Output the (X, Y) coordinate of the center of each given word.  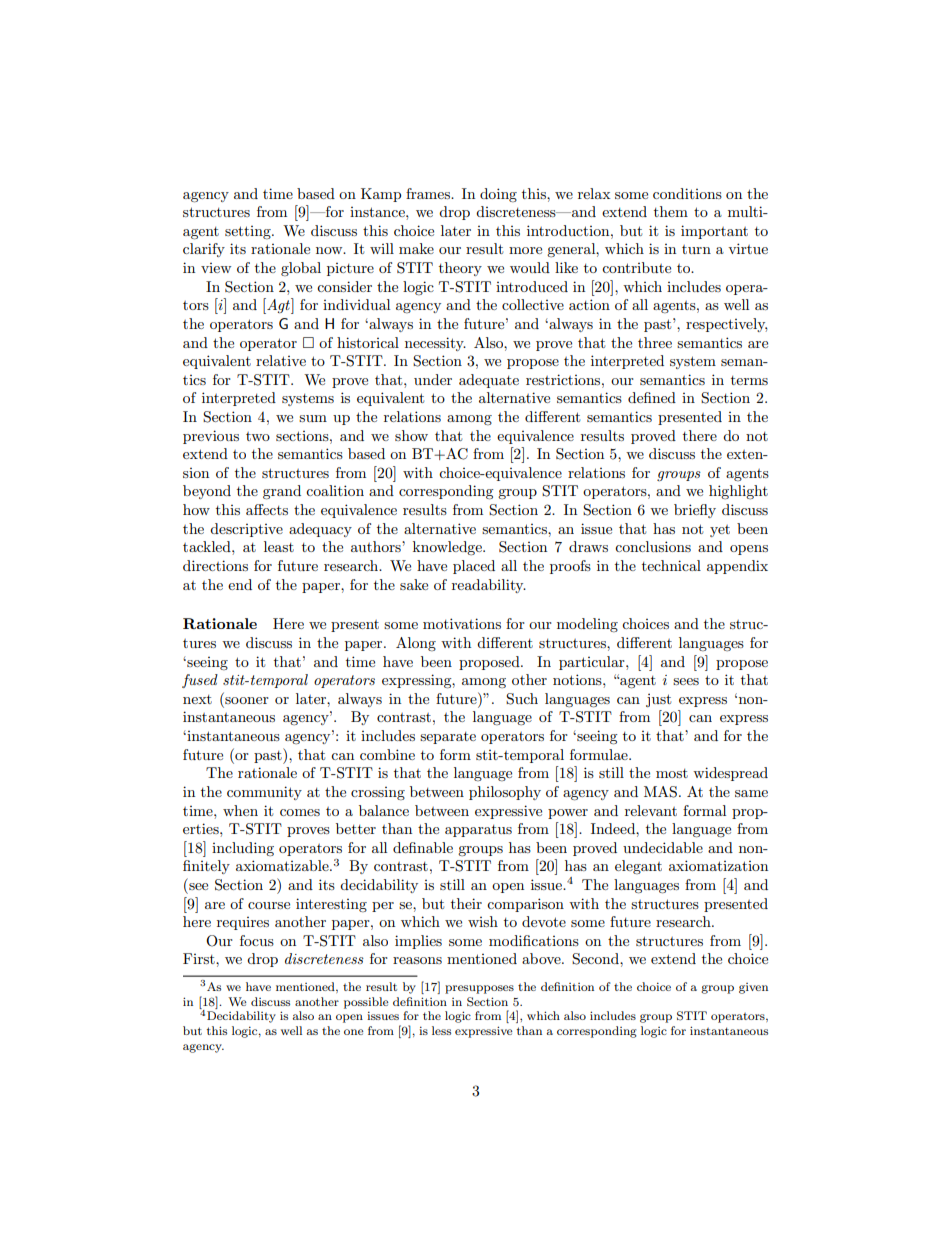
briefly (695, 511)
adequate (489, 381)
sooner (247, 700)
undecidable (663, 847)
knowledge (448, 548)
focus (257, 940)
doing (498, 195)
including (243, 849)
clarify (204, 250)
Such (522, 699)
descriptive (246, 530)
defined (652, 397)
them (671, 211)
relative (281, 360)
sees (686, 681)
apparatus (478, 831)
